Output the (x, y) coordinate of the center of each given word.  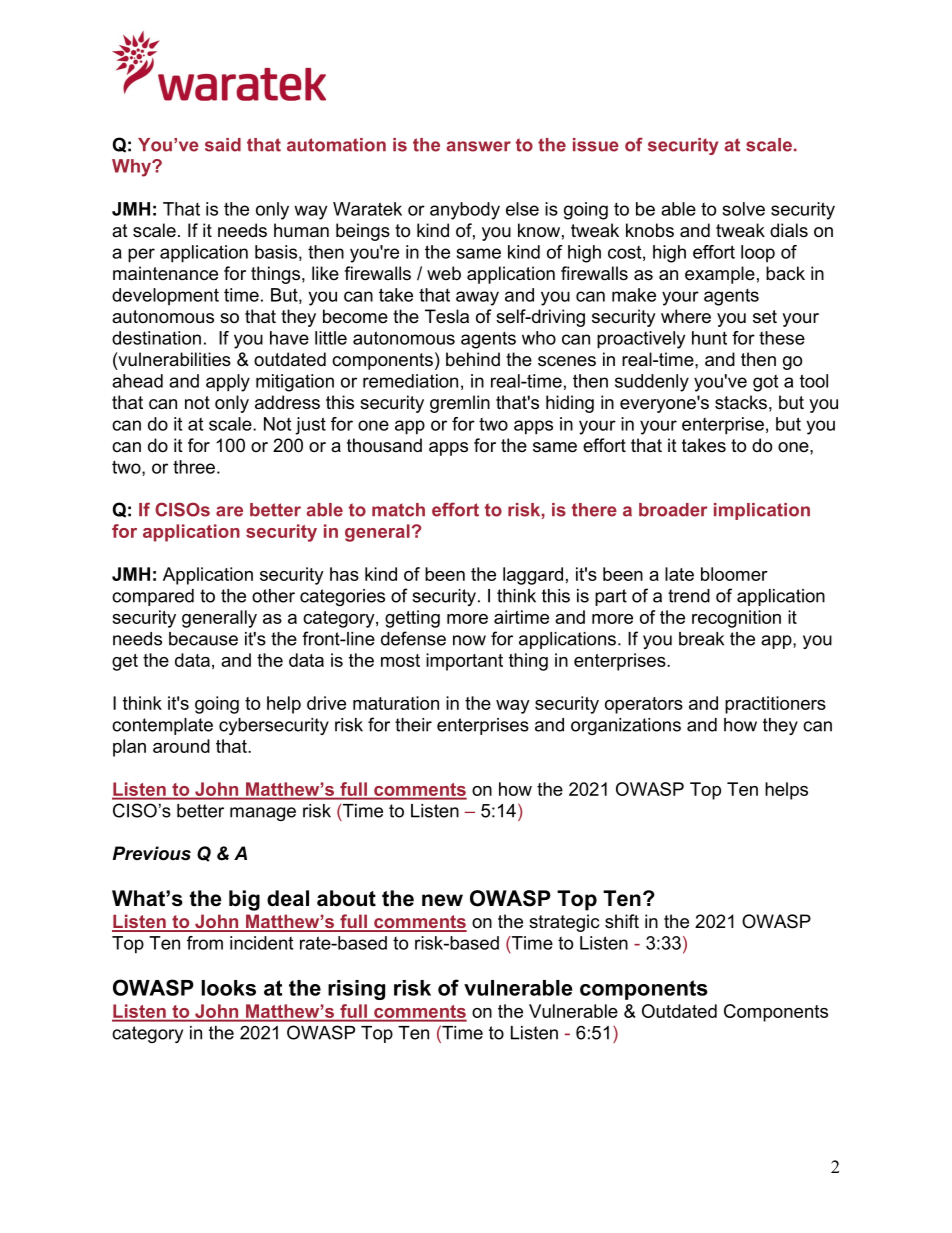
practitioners (775, 705)
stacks (741, 402)
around (181, 746)
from (205, 943)
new (442, 900)
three (194, 467)
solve (744, 209)
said (223, 145)
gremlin (460, 404)
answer (478, 146)
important (464, 662)
